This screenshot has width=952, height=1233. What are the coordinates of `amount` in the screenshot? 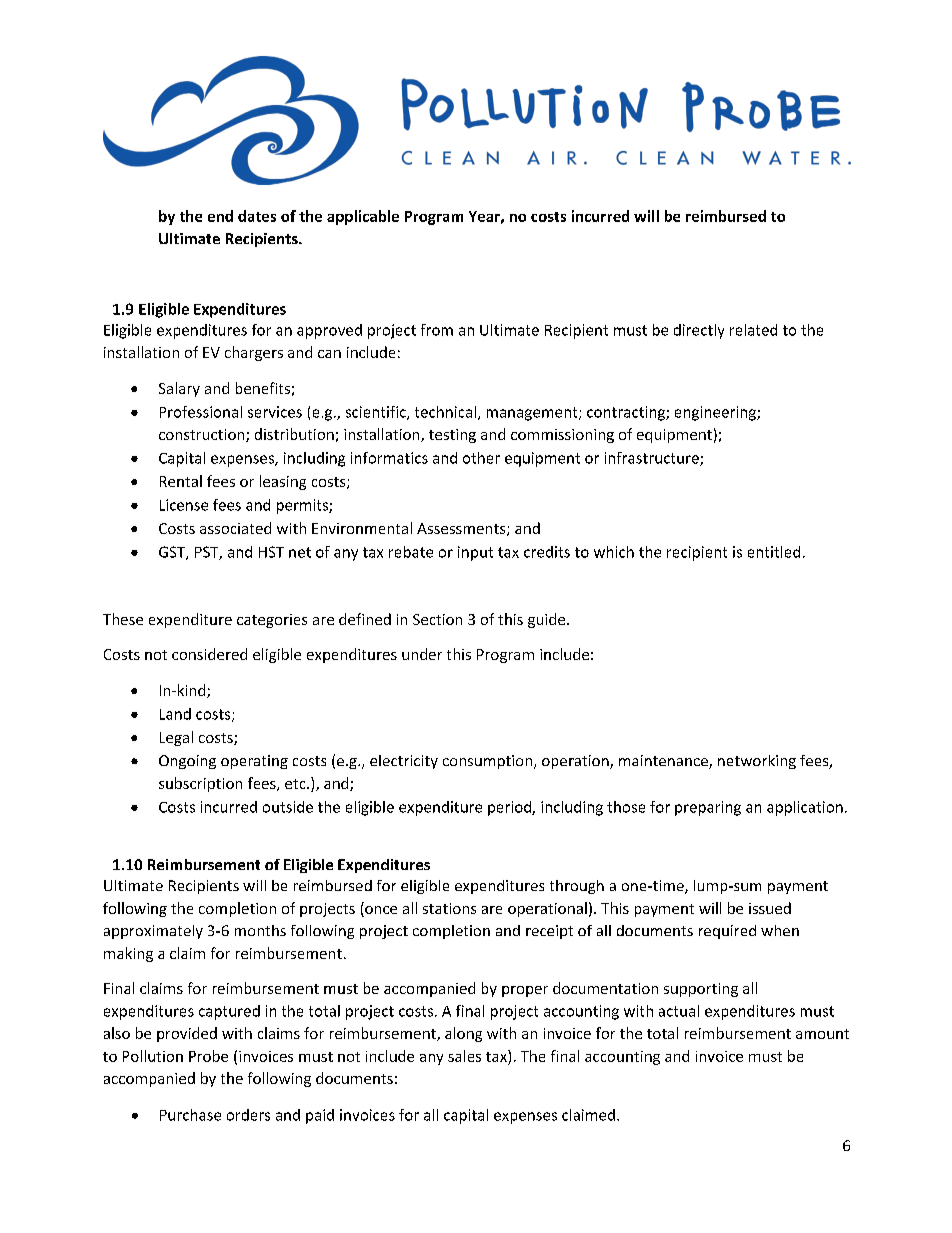 It's located at (822, 1034).
